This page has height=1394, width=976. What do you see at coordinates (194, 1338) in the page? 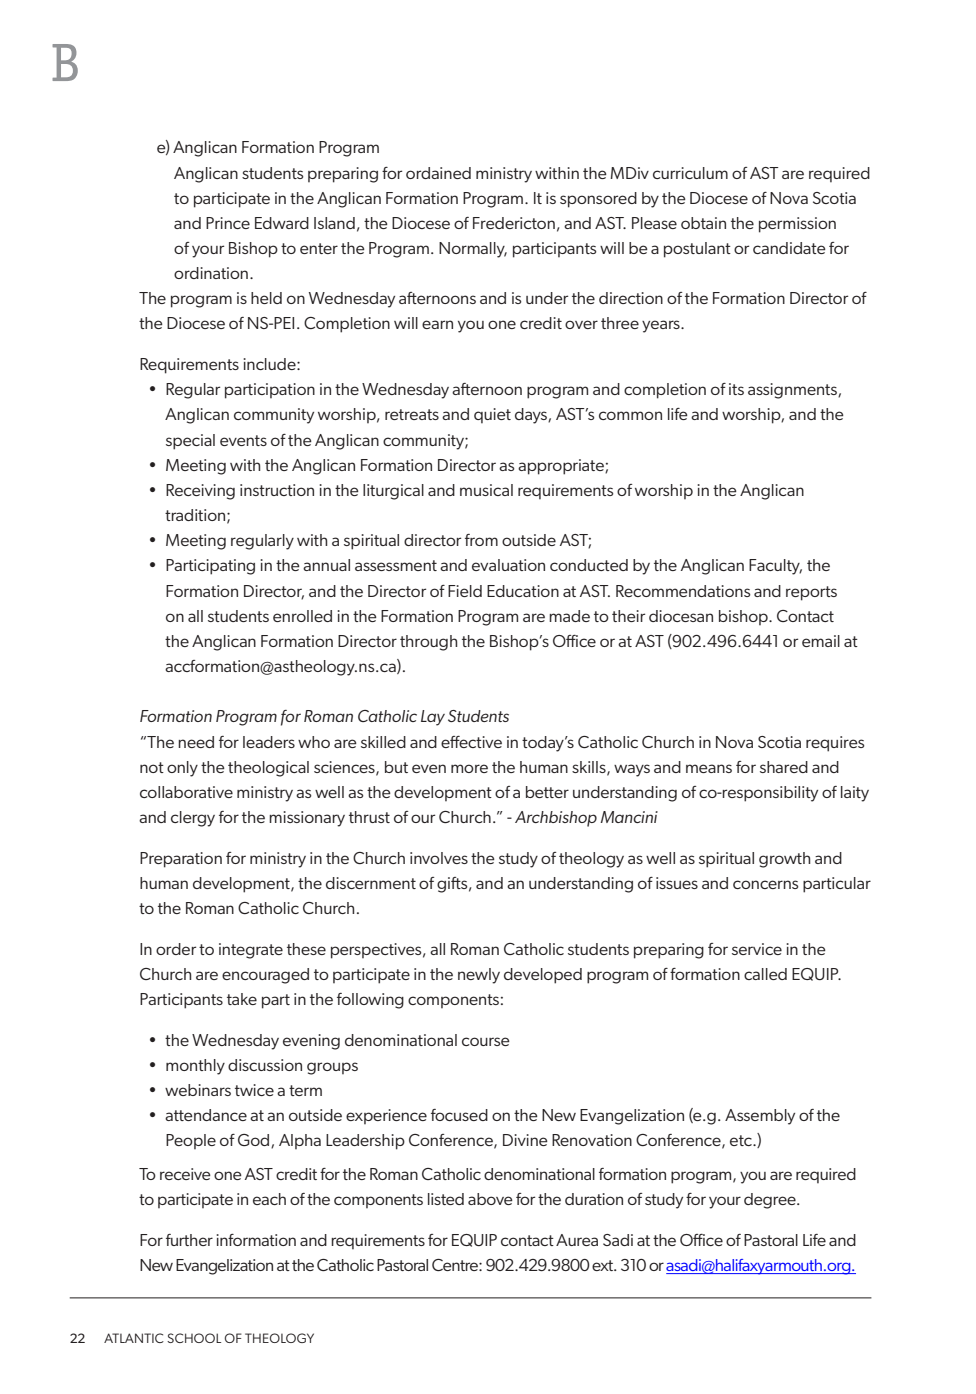
I see `SCHOOL` at bounding box center [194, 1338].
